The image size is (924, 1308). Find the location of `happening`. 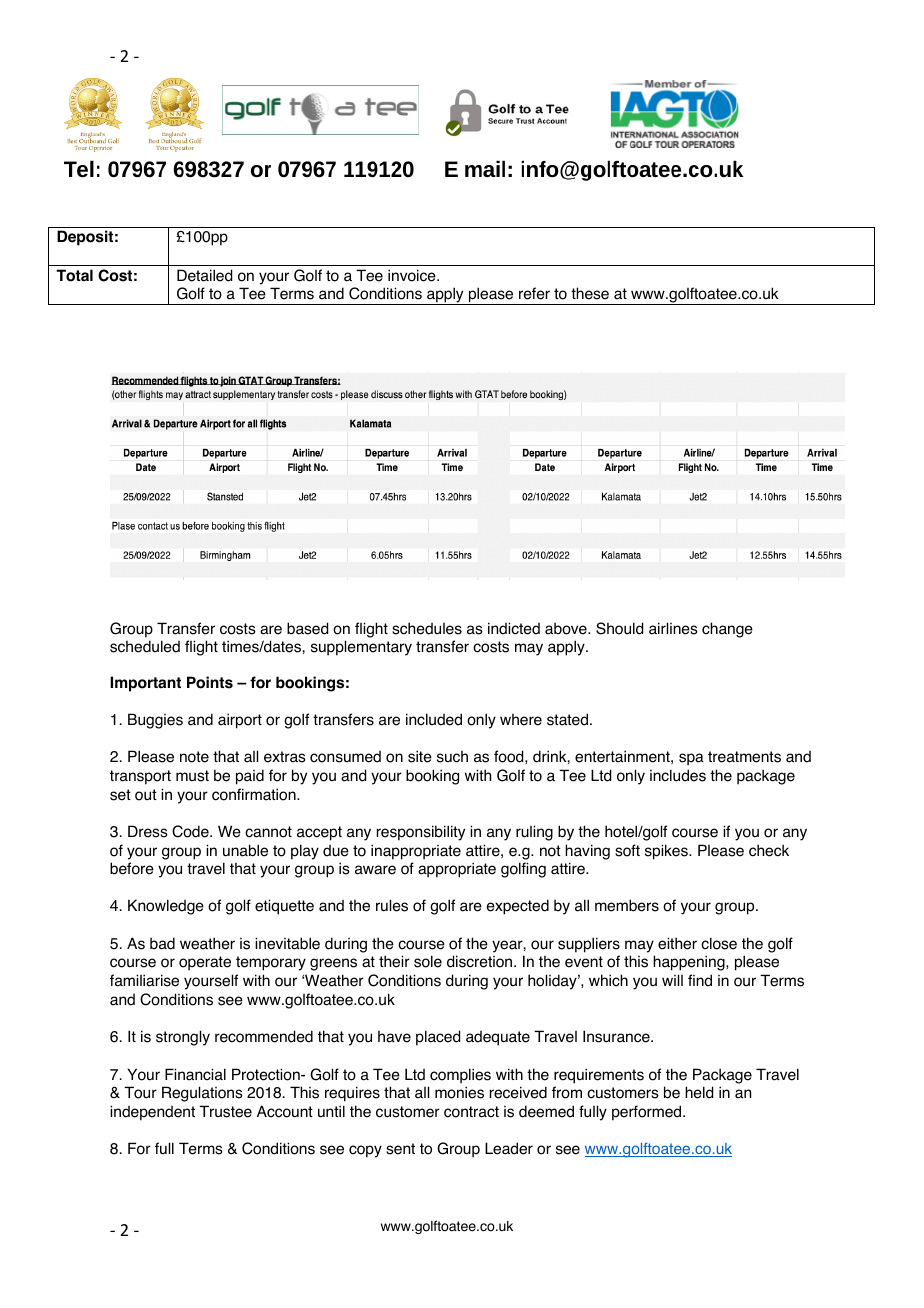

happening is located at coordinates (690, 963).
